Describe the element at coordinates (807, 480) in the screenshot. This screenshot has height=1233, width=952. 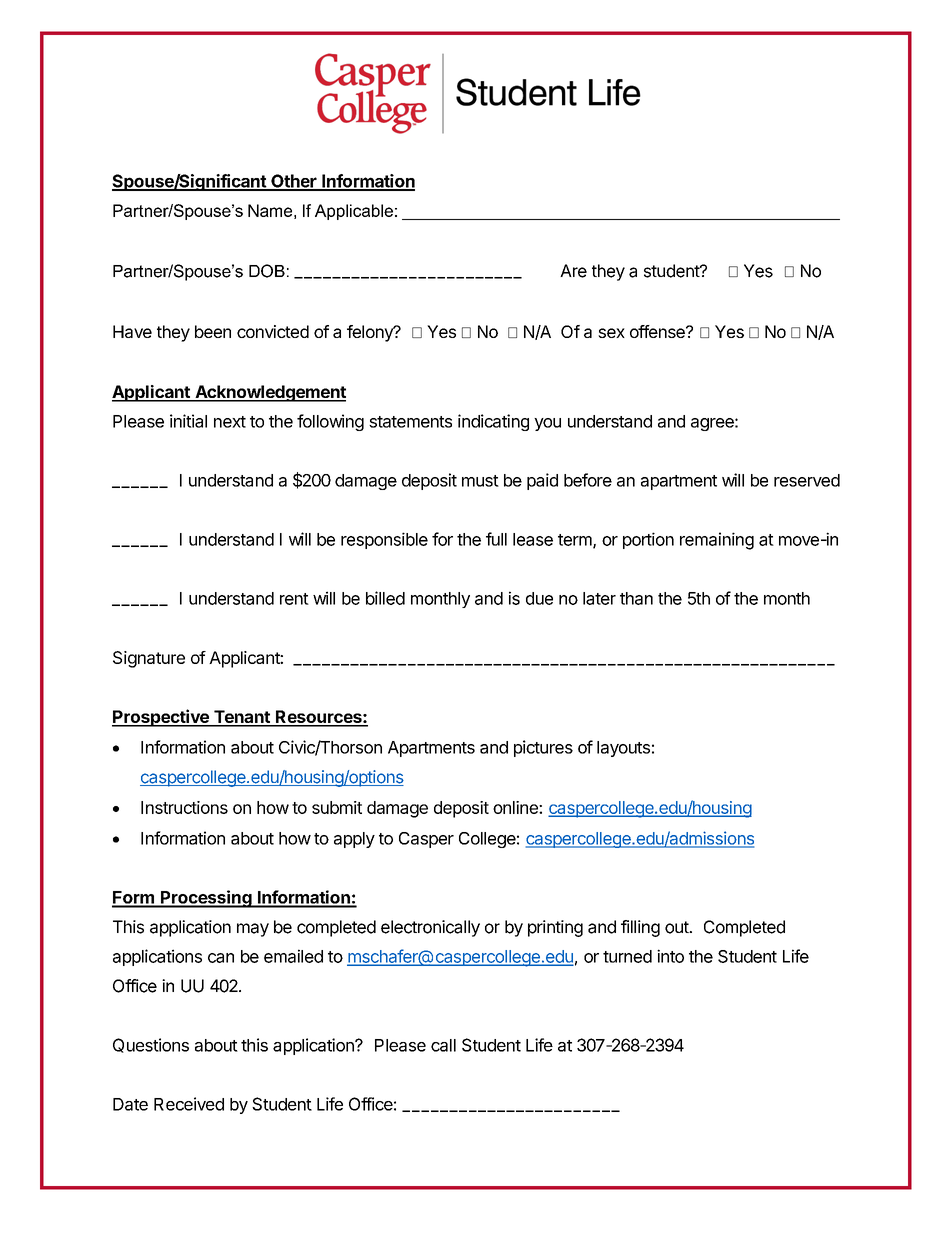
I see `reserved` at that location.
